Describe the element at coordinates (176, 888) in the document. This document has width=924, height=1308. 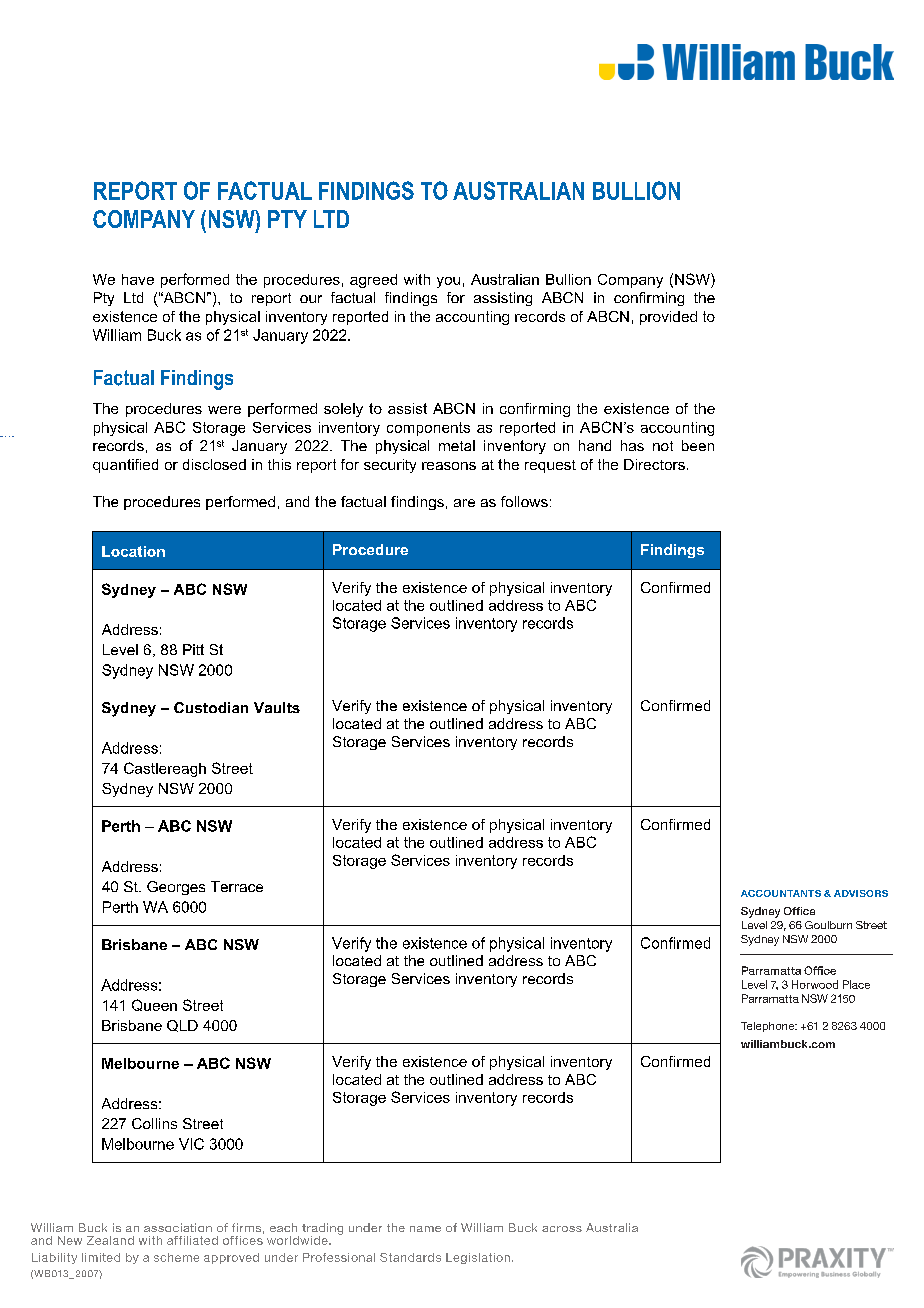
I see `Georges` at that location.
